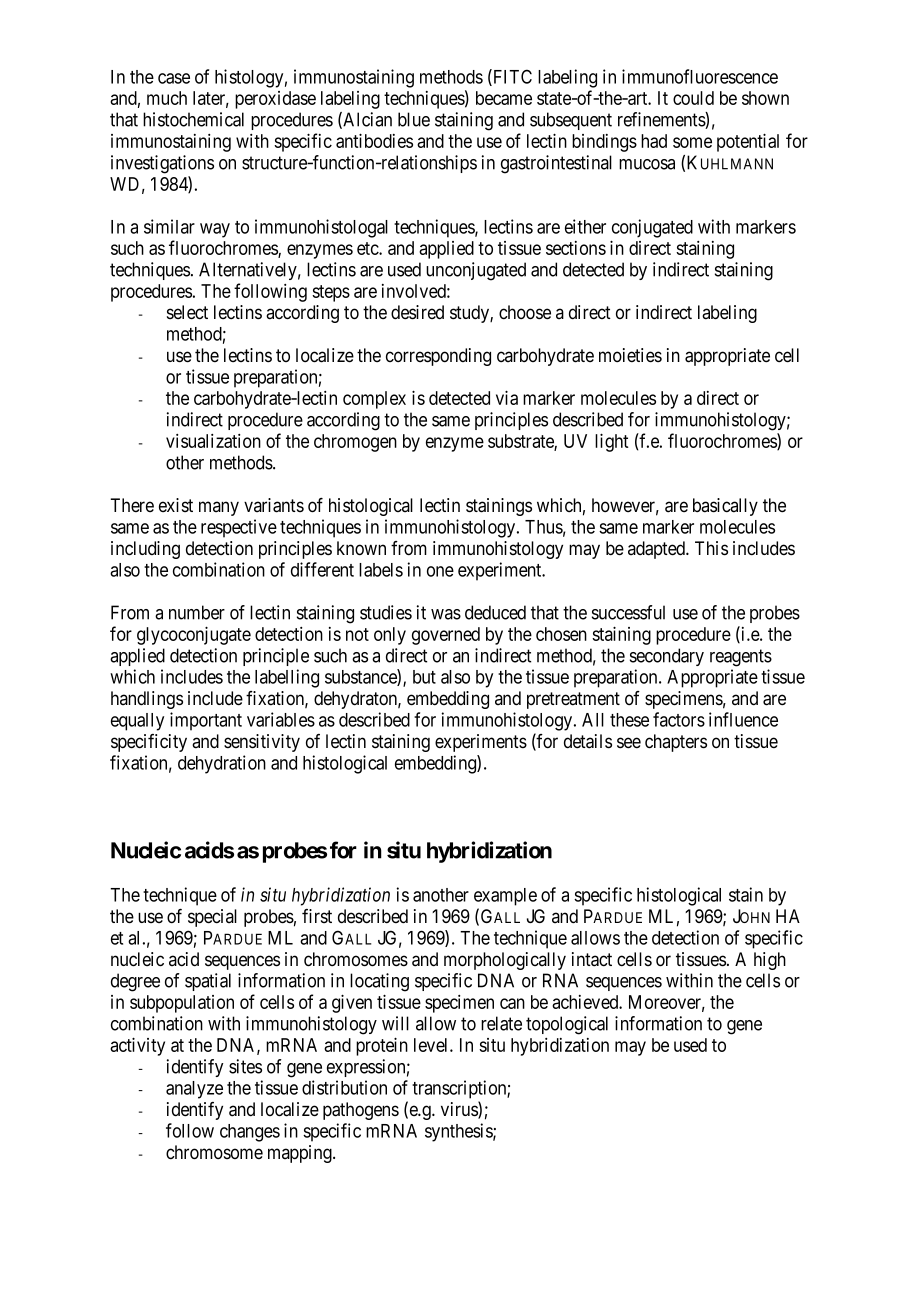 Image resolution: width=924 pixels, height=1308 pixels. What do you see at coordinates (630, 355) in the document?
I see `moieties` at bounding box center [630, 355].
